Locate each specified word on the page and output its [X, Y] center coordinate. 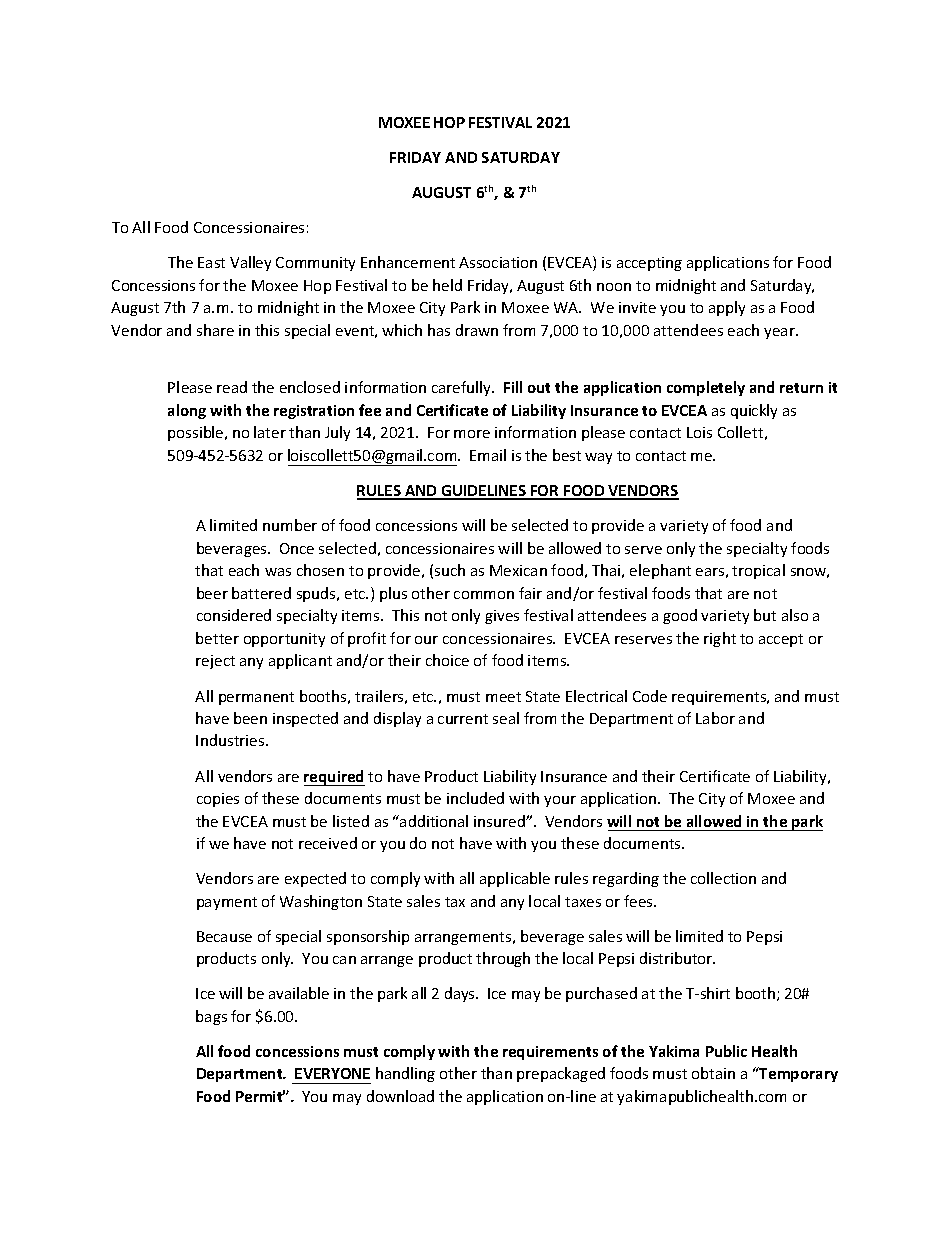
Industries [231, 740]
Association [498, 262]
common [484, 595]
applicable [515, 879]
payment [227, 903]
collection [723, 878]
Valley [250, 263]
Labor [715, 718]
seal [506, 718]
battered [261, 593]
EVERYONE [332, 1073]
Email [488, 455]
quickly [754, 411]
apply [727, 308]
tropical [758, 571]
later [270, 432]
